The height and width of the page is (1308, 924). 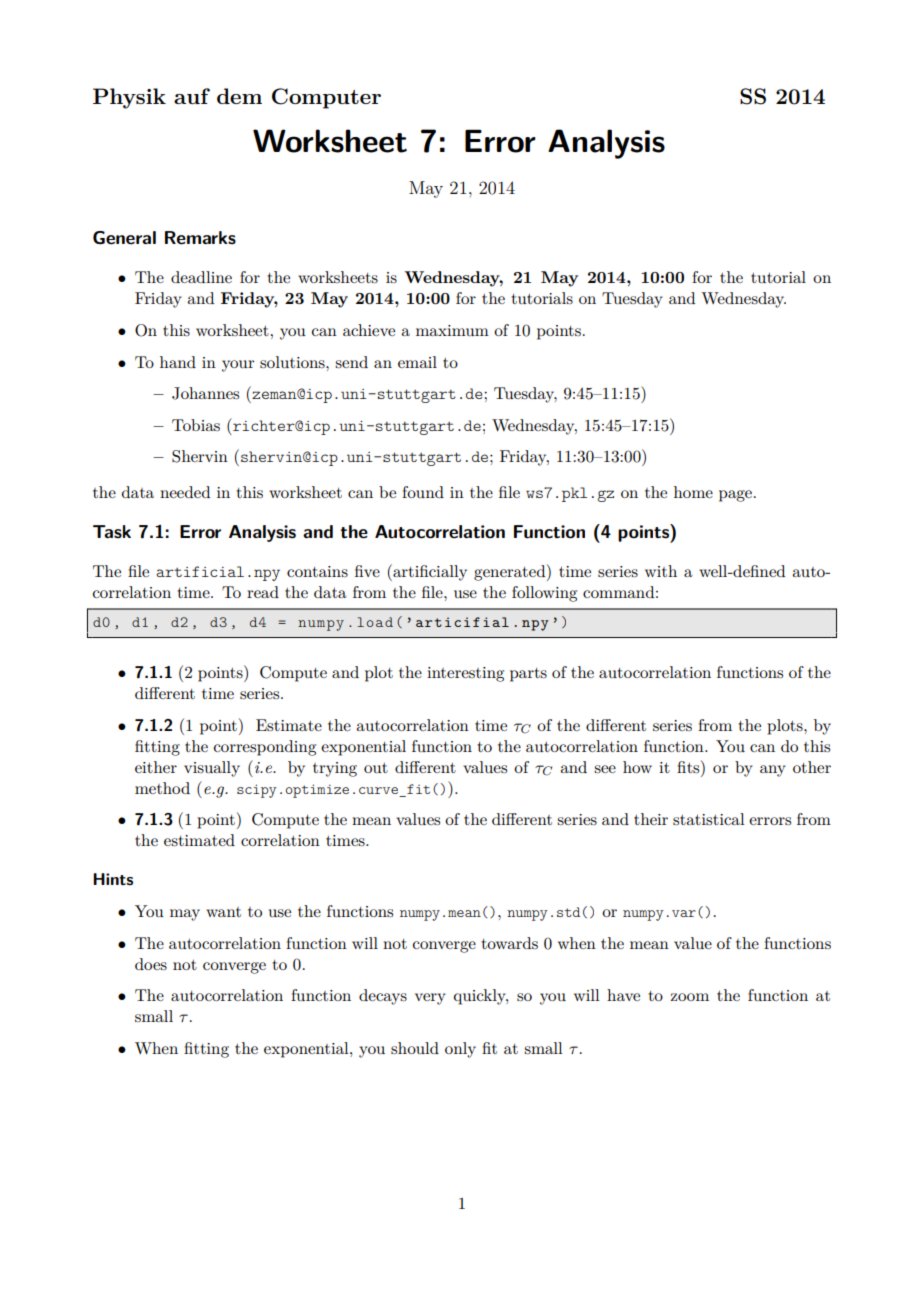 I want to click on hand, so click(x=178, y=362).
